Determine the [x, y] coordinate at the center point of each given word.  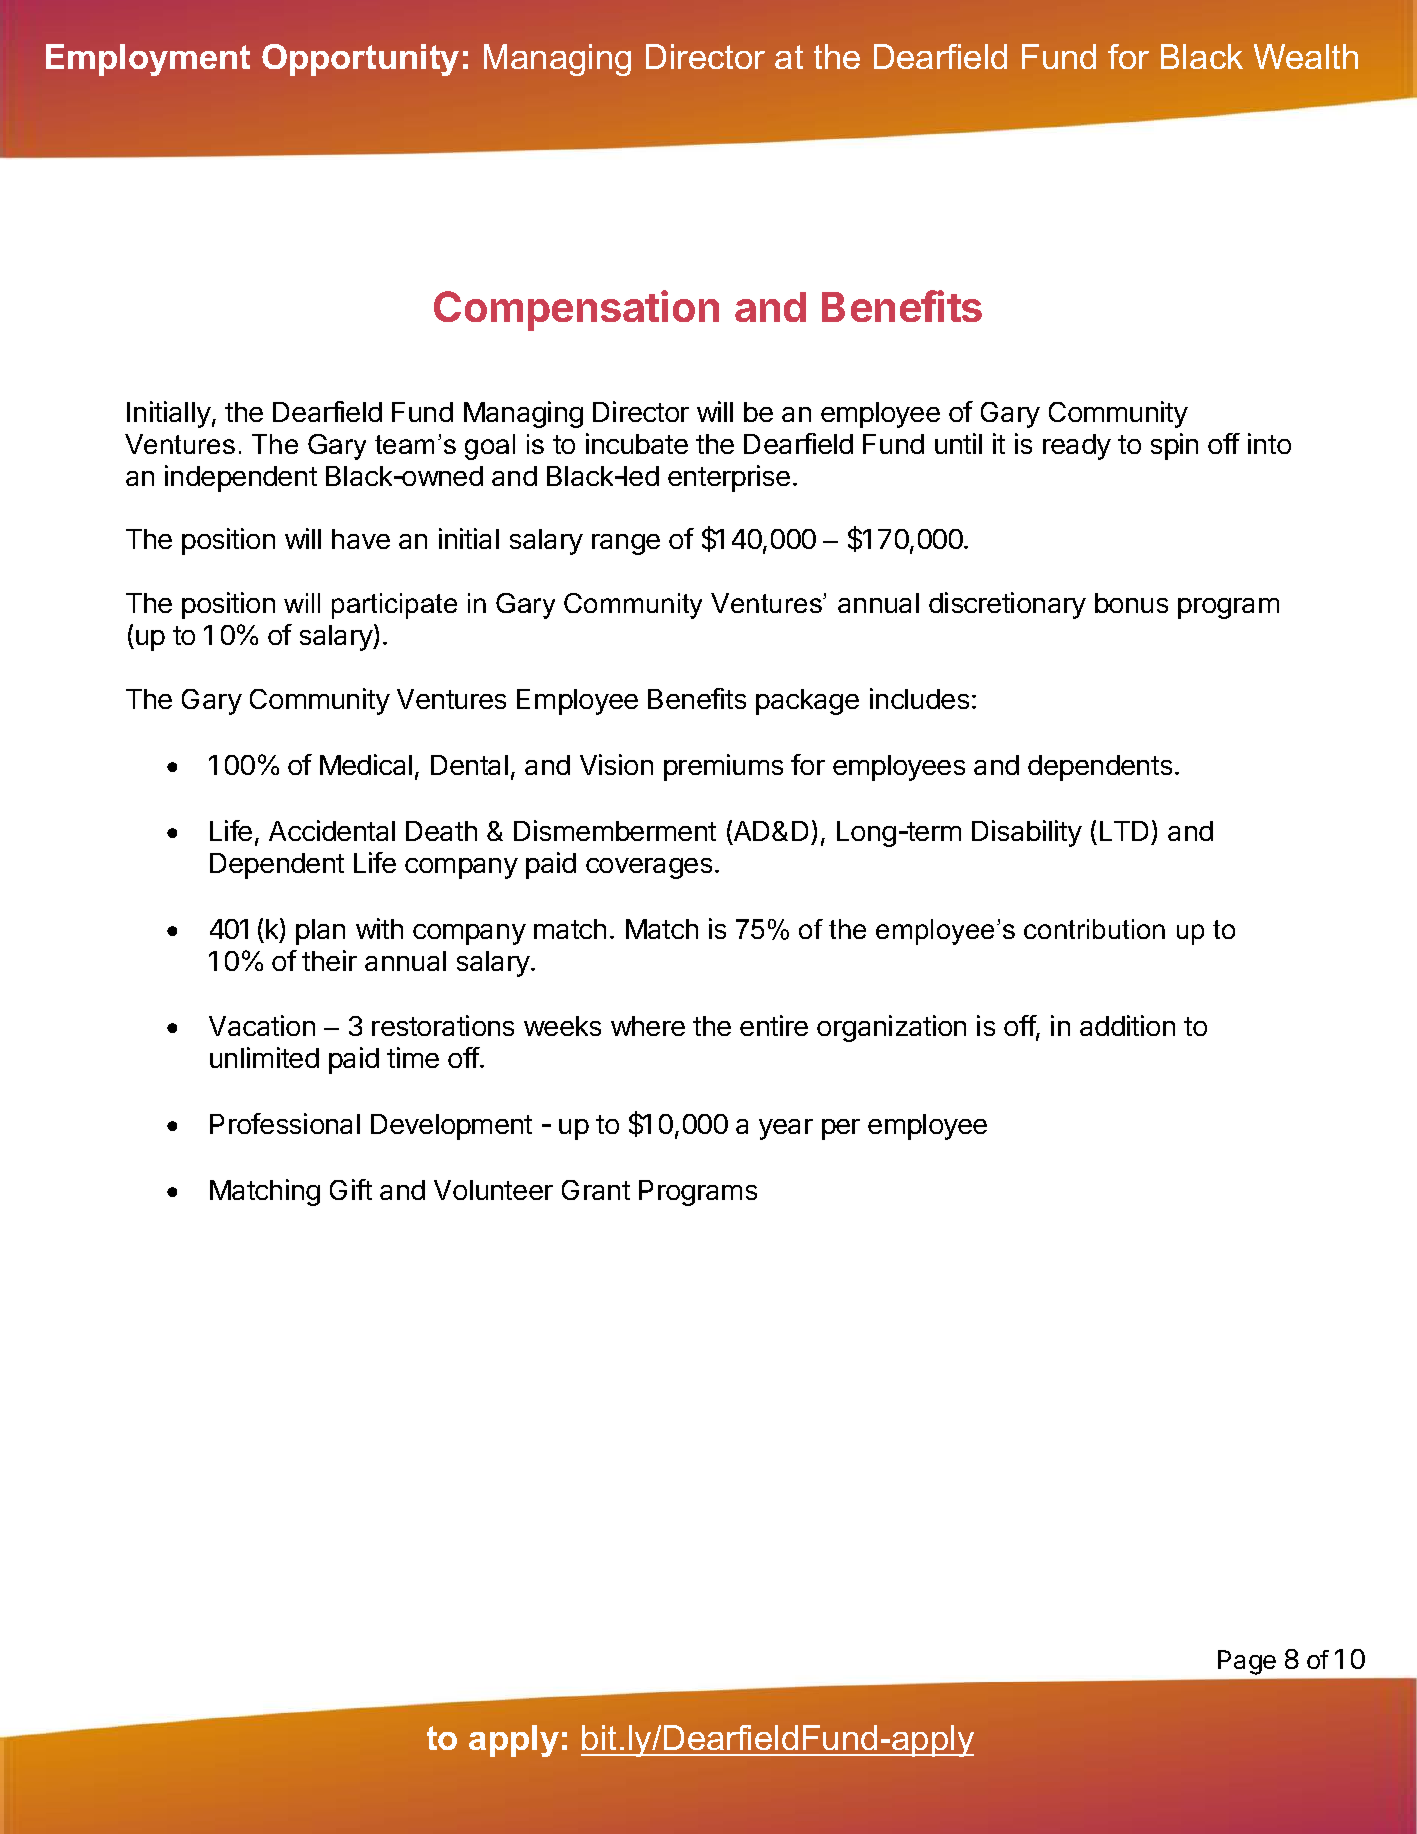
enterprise [729, 478]
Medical [366, 764]
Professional [285, 1123]
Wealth [1306, 56]
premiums [723, 767]
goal [490, 447]
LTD [1124, 831]
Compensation [576, 310]
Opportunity [360, 60]
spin [1174, 446]
